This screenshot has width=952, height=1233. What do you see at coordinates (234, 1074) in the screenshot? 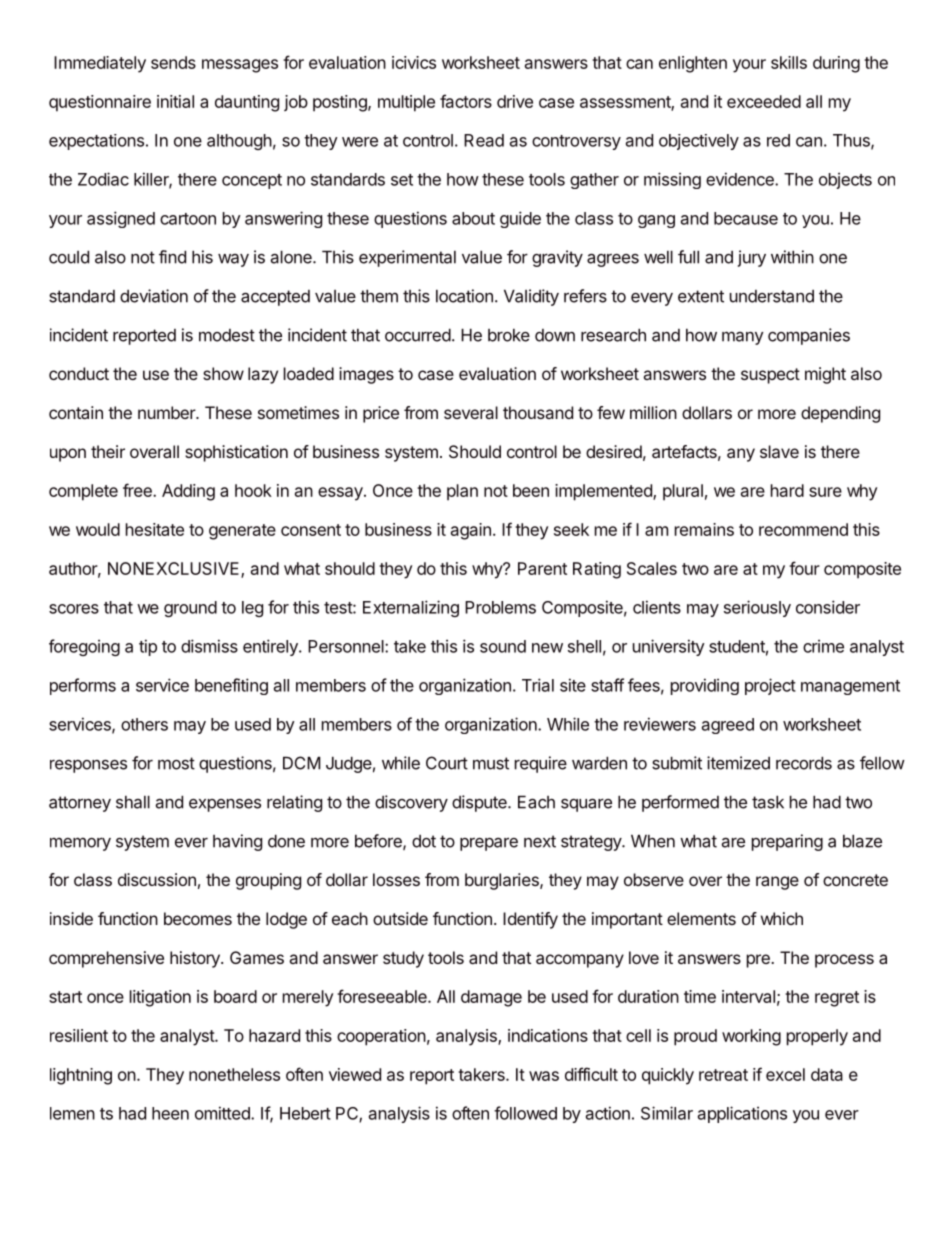
I see `nonetheless` at bounding box center [234, 1074].
